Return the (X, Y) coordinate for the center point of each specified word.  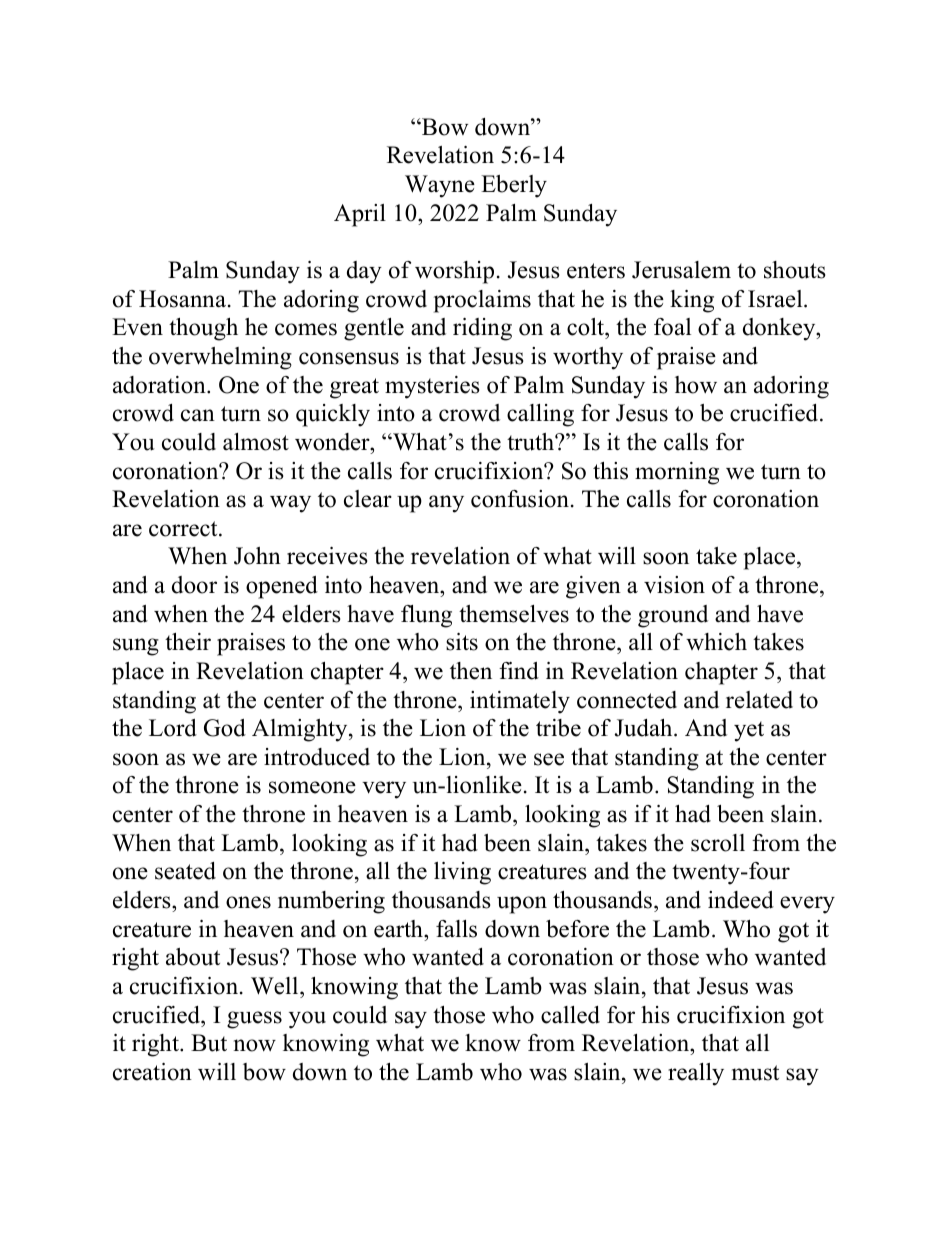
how (696, 385)
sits (462, 642)
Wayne (440, 186)
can (198, 415)
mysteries (432, 387)
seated (185, 871)
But (209, 1043)
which (716, 642)
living (462, 873)
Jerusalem (681, 270)
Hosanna (182, 299)
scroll (718, 843)
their (188, 642)
